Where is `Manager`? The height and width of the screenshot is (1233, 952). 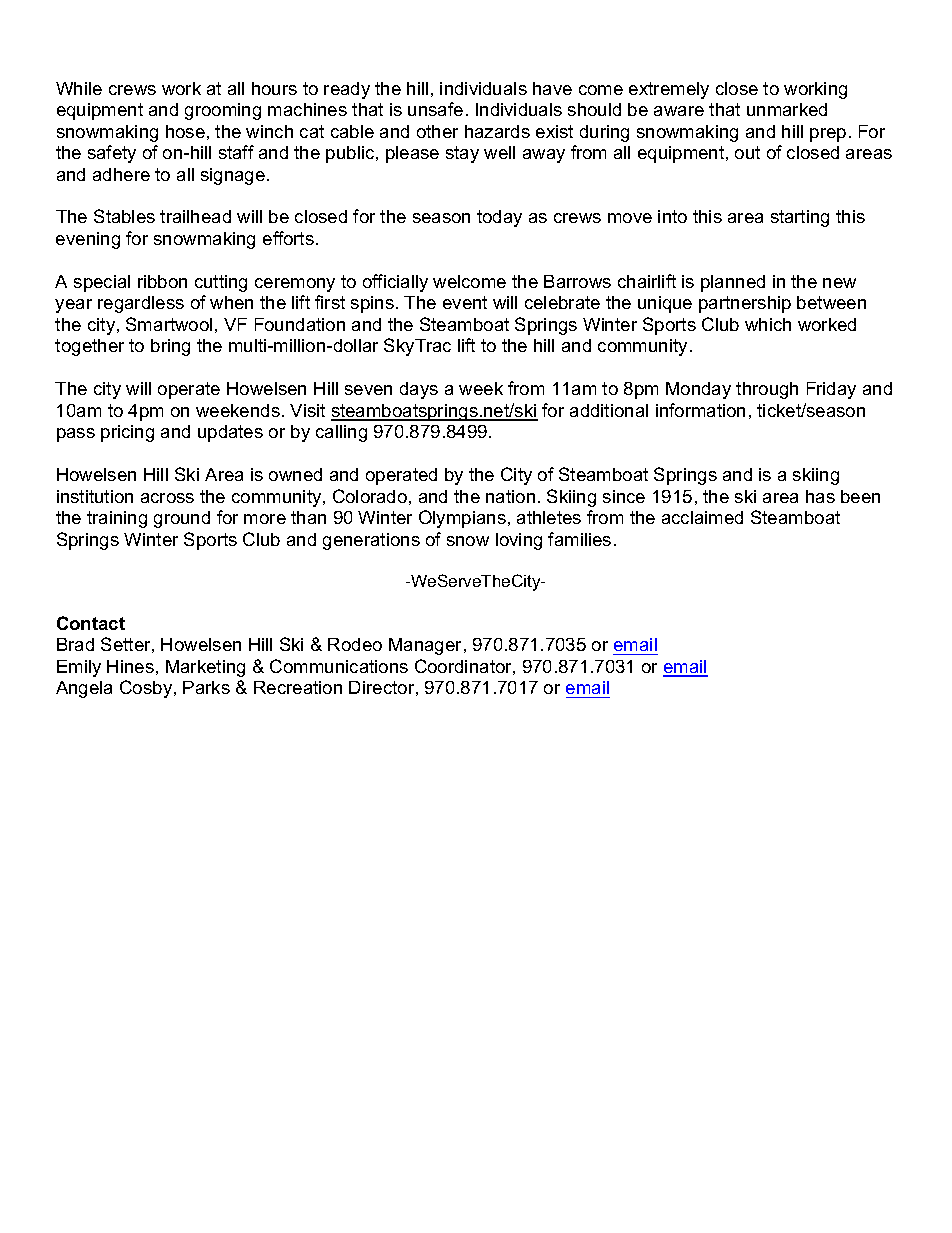
Manager is located at coordinates (427, 646).
